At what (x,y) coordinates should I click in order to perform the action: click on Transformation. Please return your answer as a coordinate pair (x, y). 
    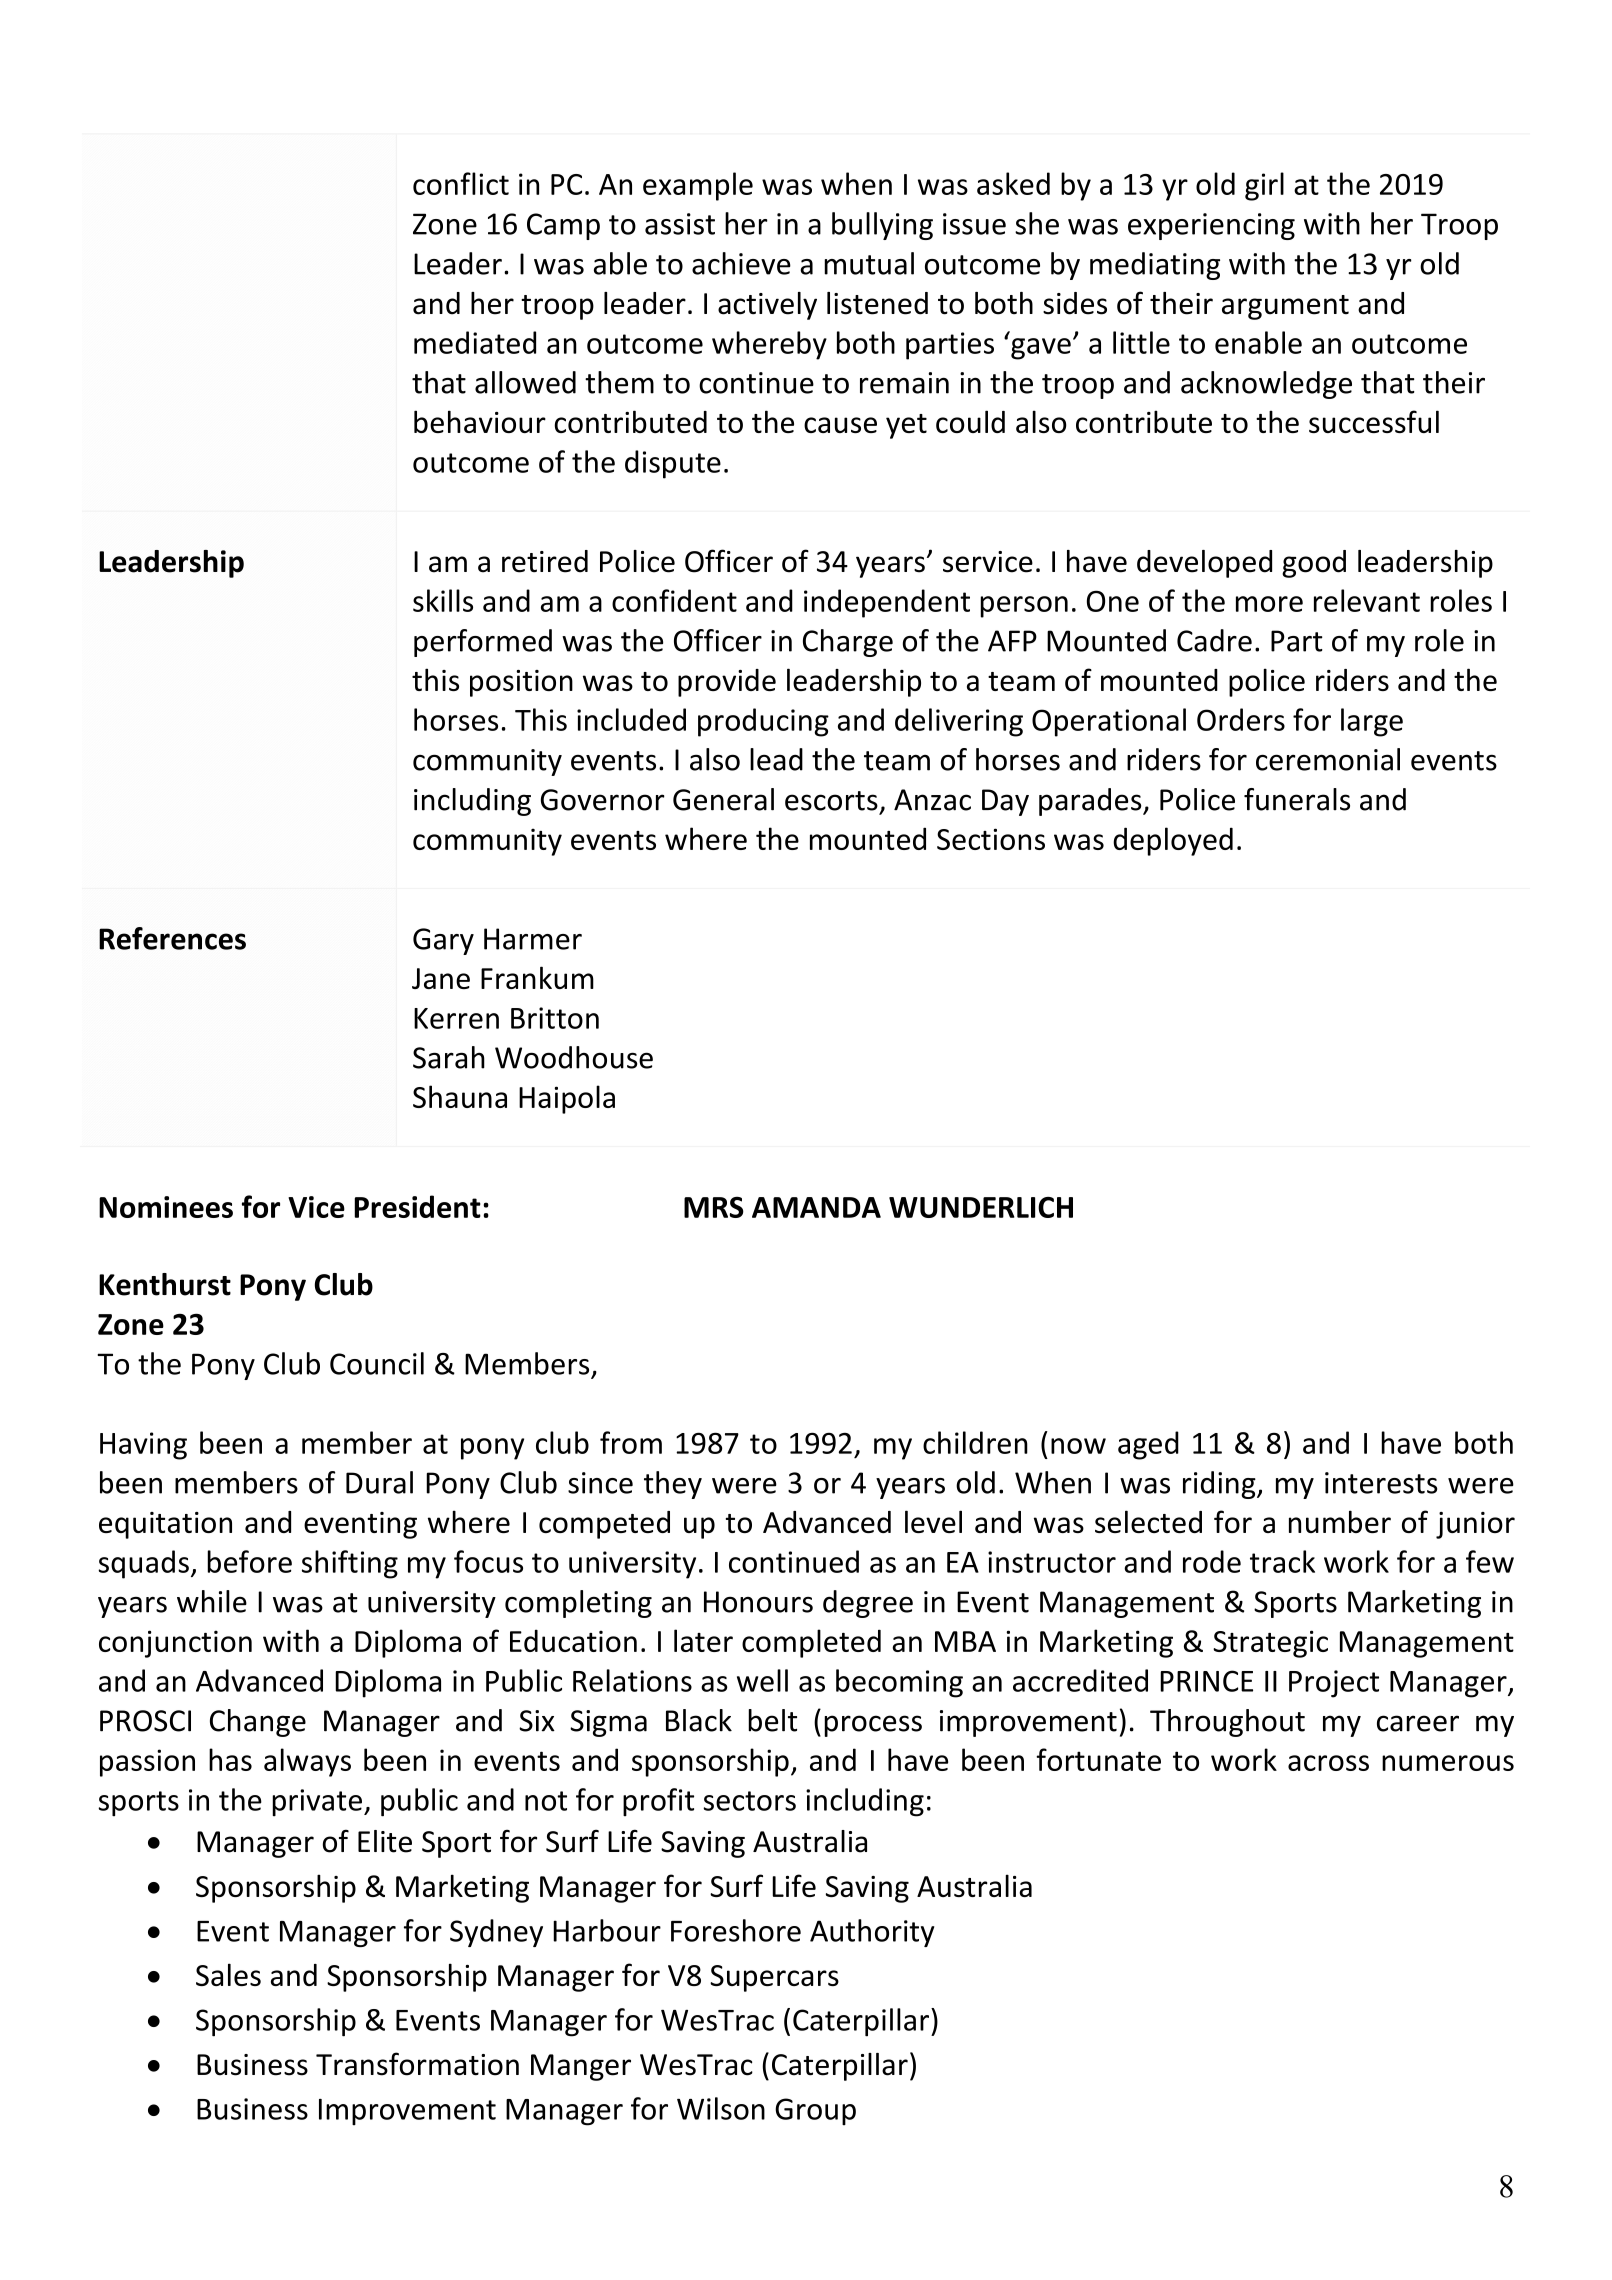
    Looking at the image, I should click on (417, 2064).
